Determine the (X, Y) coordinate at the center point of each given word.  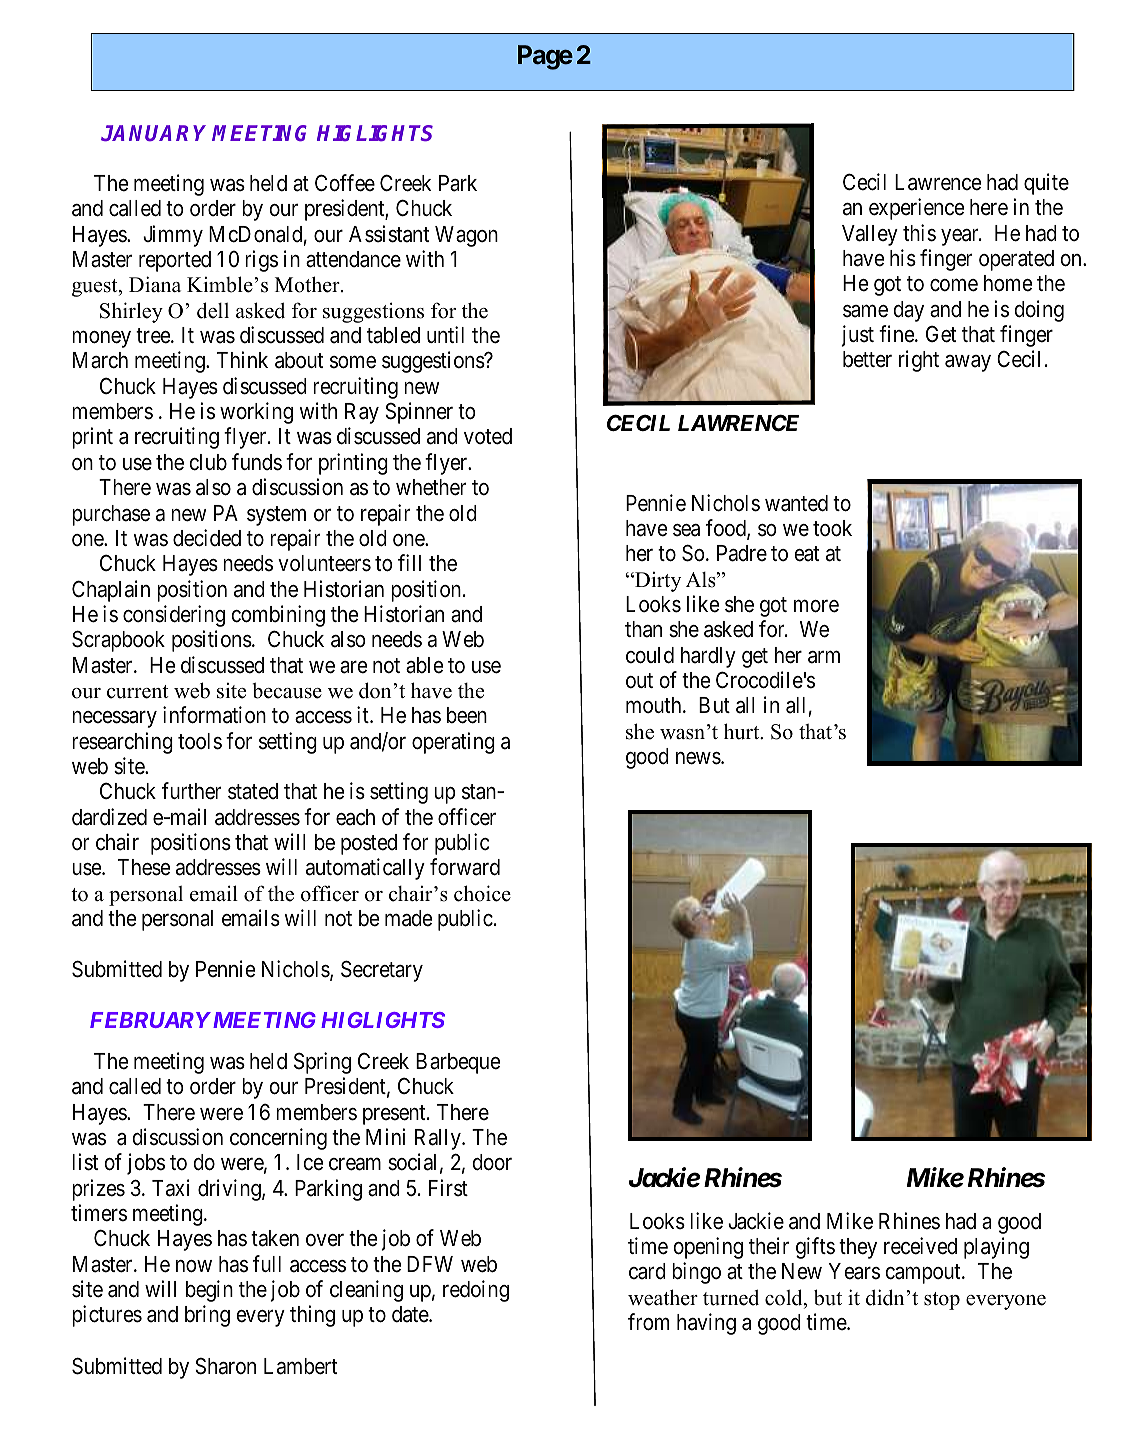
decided (207, 538)
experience (916, 209)
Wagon (466, 236)
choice (482, 893)
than (643, 629)
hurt (743, 731)
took (832, 528)
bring (207, 1316)
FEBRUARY (150, 1020)
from (648, 1322)
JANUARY (153, 133)
